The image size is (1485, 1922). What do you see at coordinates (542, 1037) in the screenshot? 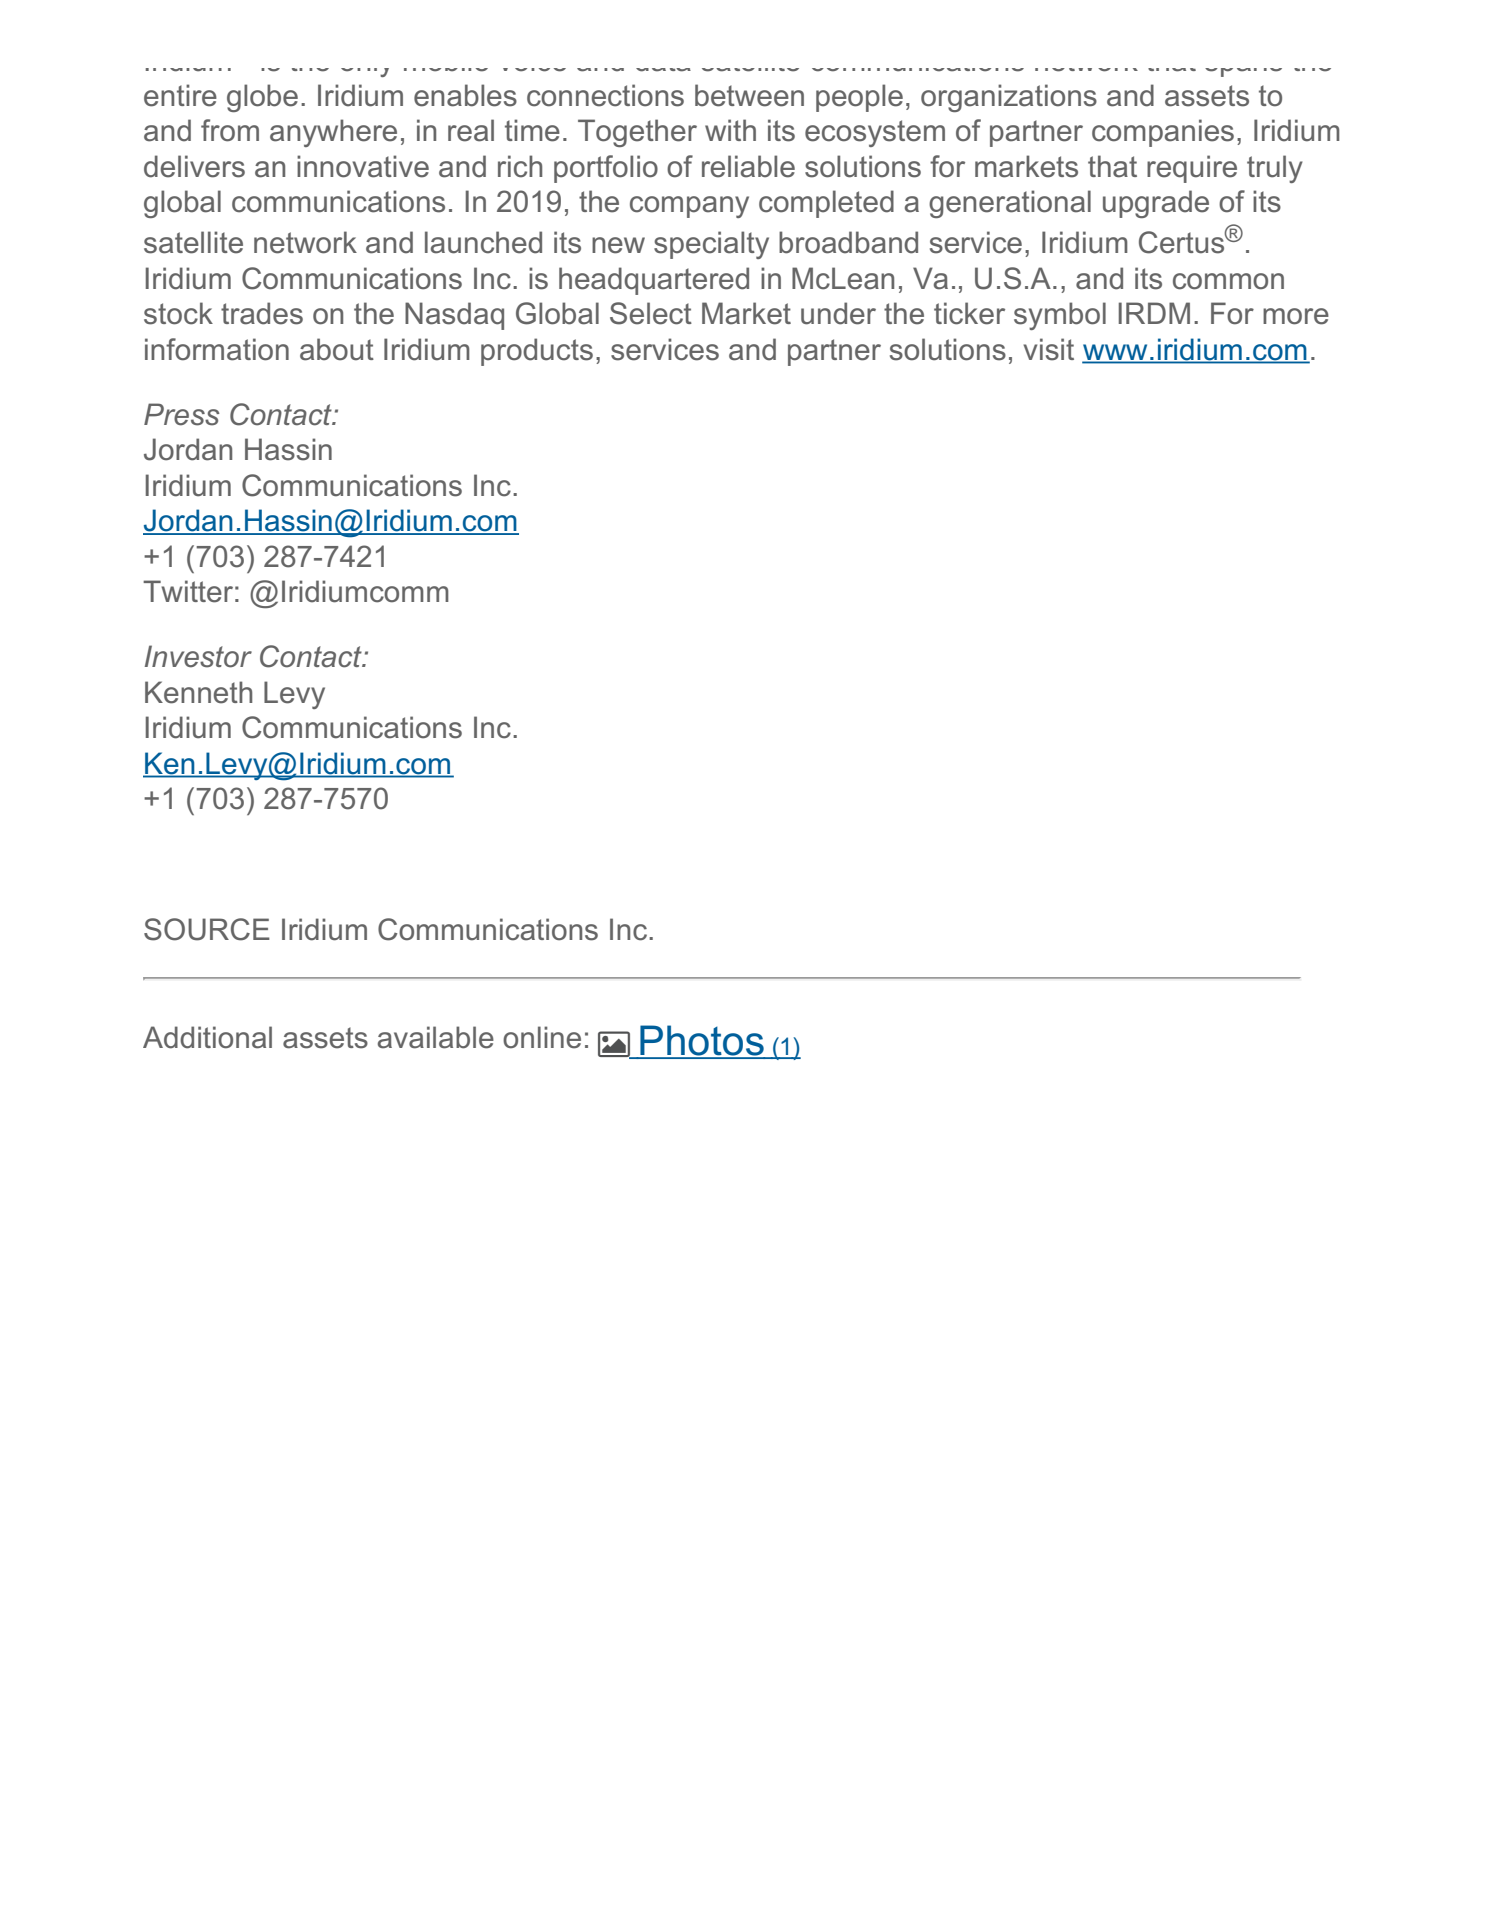
I see `online` at bounding box center [542, 1037].
